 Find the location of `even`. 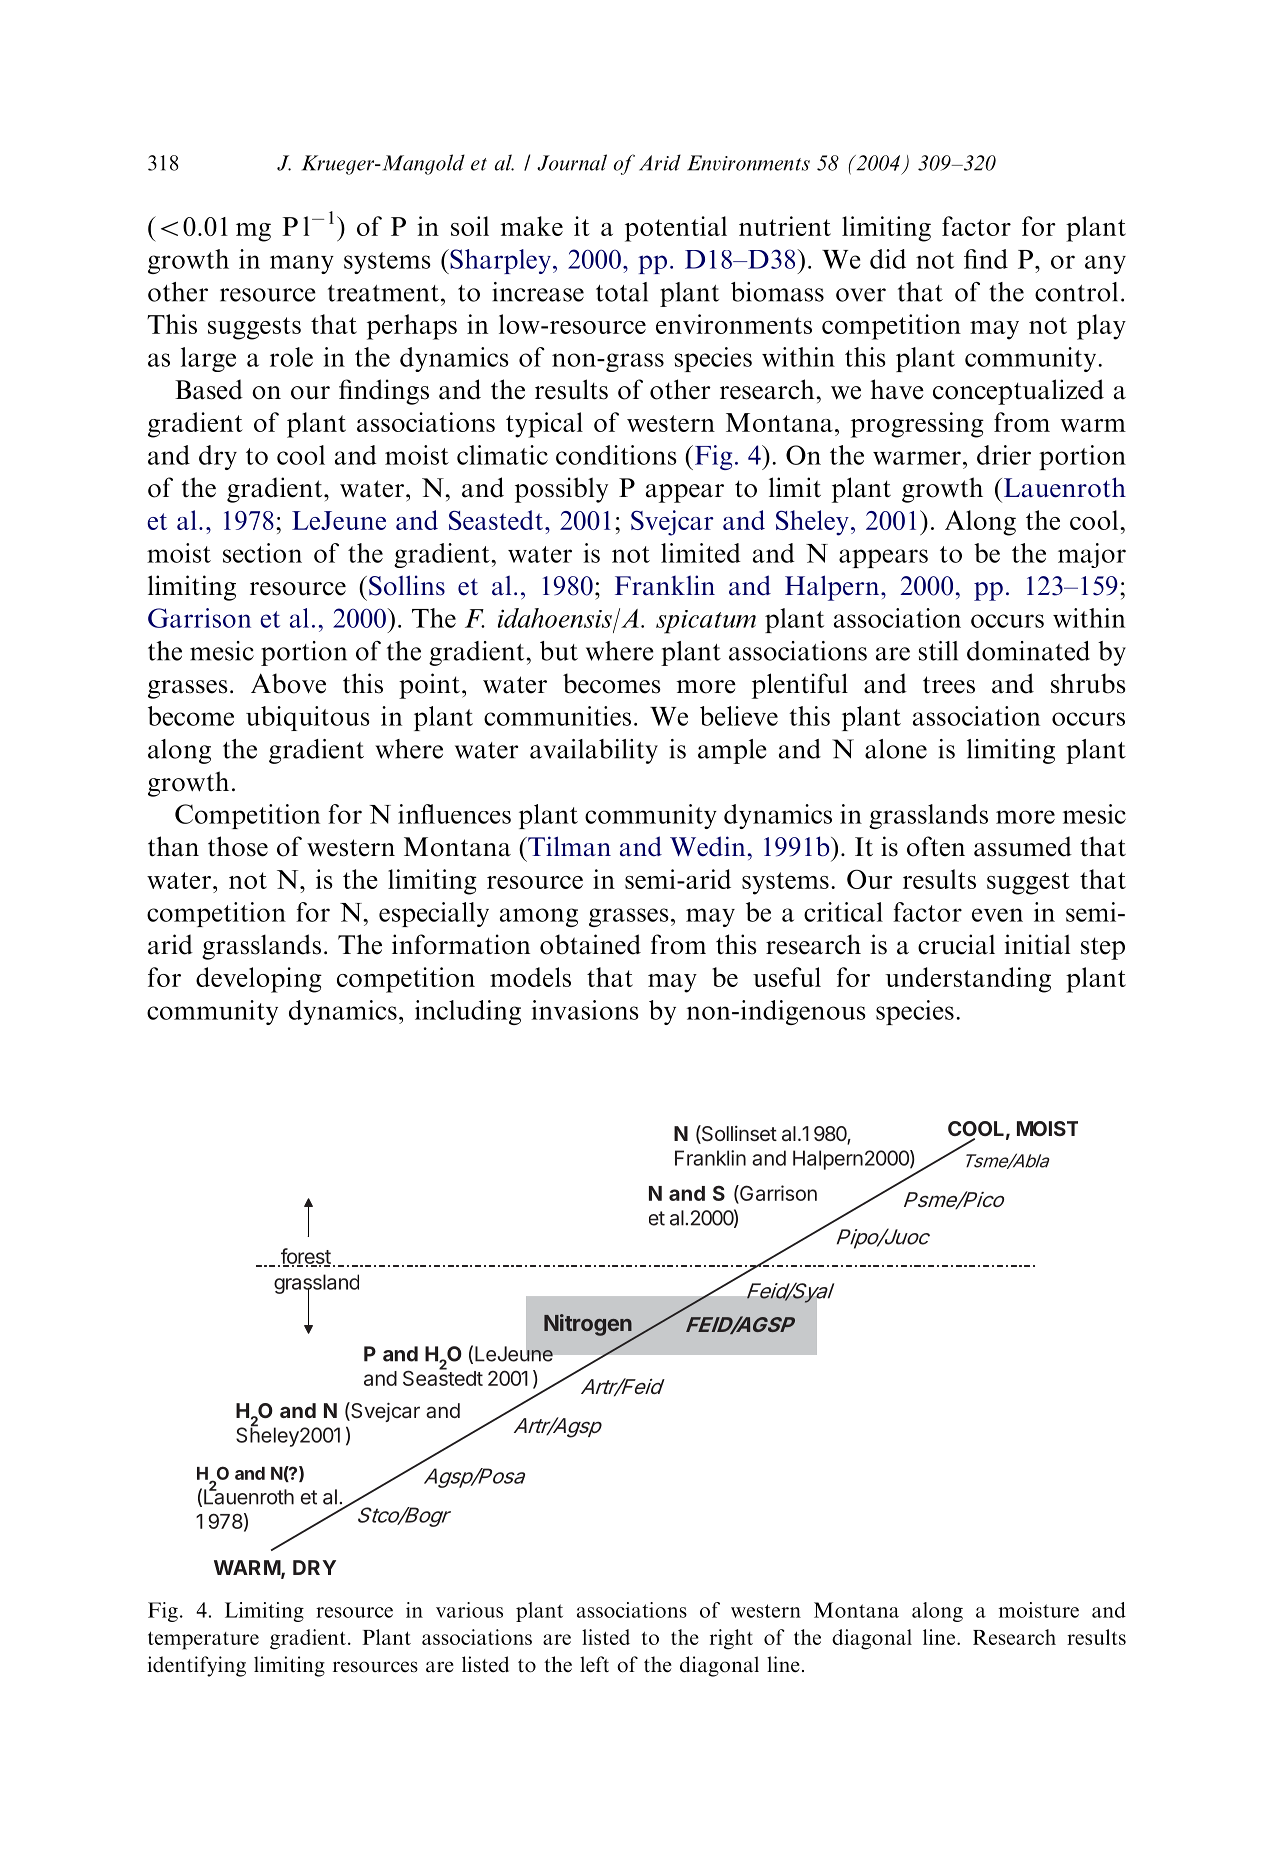

even is located at coordinates (997, 915).
